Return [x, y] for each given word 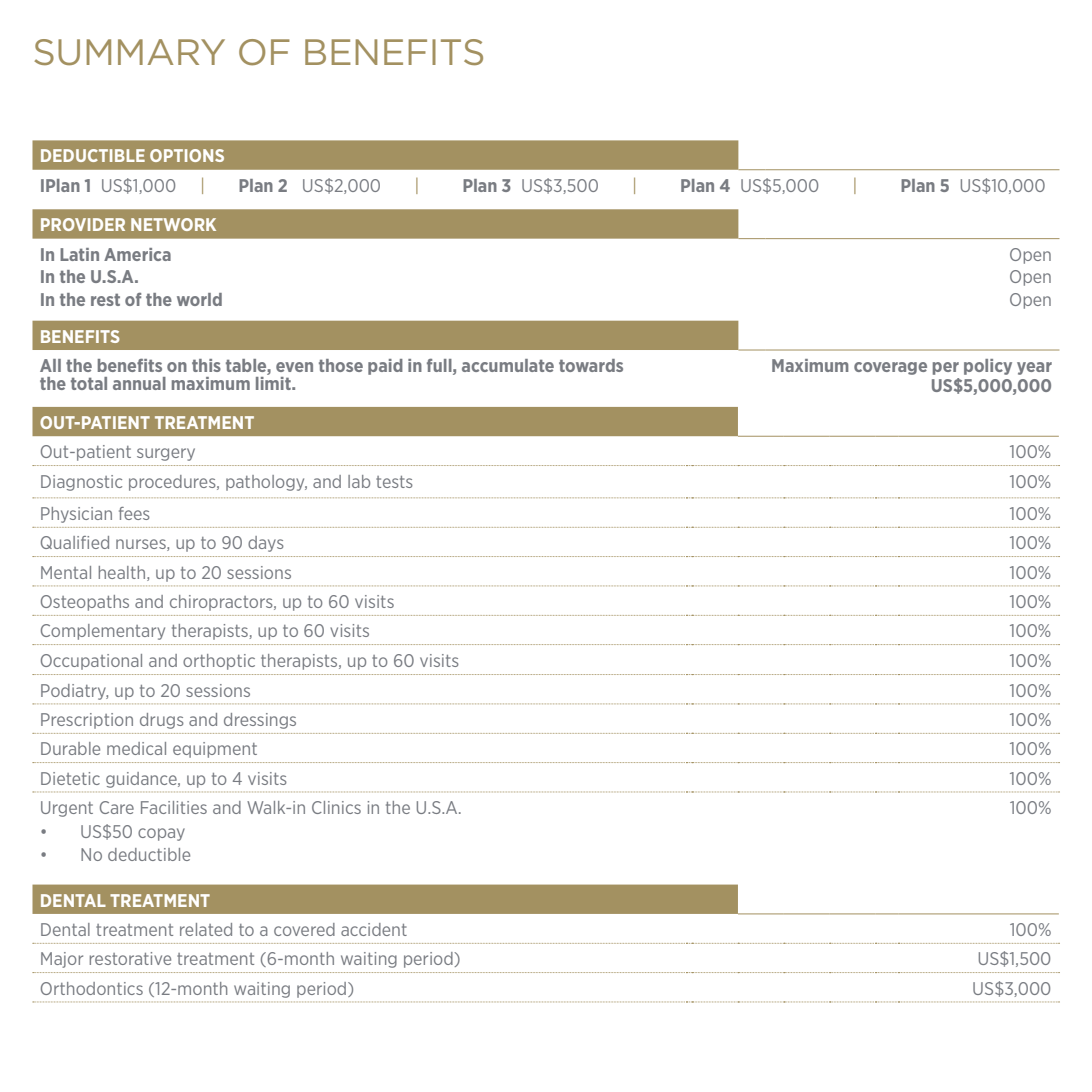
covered [304, 929]
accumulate [508, 365]
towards [591, 365]
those [341, 365]
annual [139, 383]
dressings [260, 721]
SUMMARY [129, 52]
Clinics [336, 807]
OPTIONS [187, 155]
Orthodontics [92, 988]
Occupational [91, 662]
